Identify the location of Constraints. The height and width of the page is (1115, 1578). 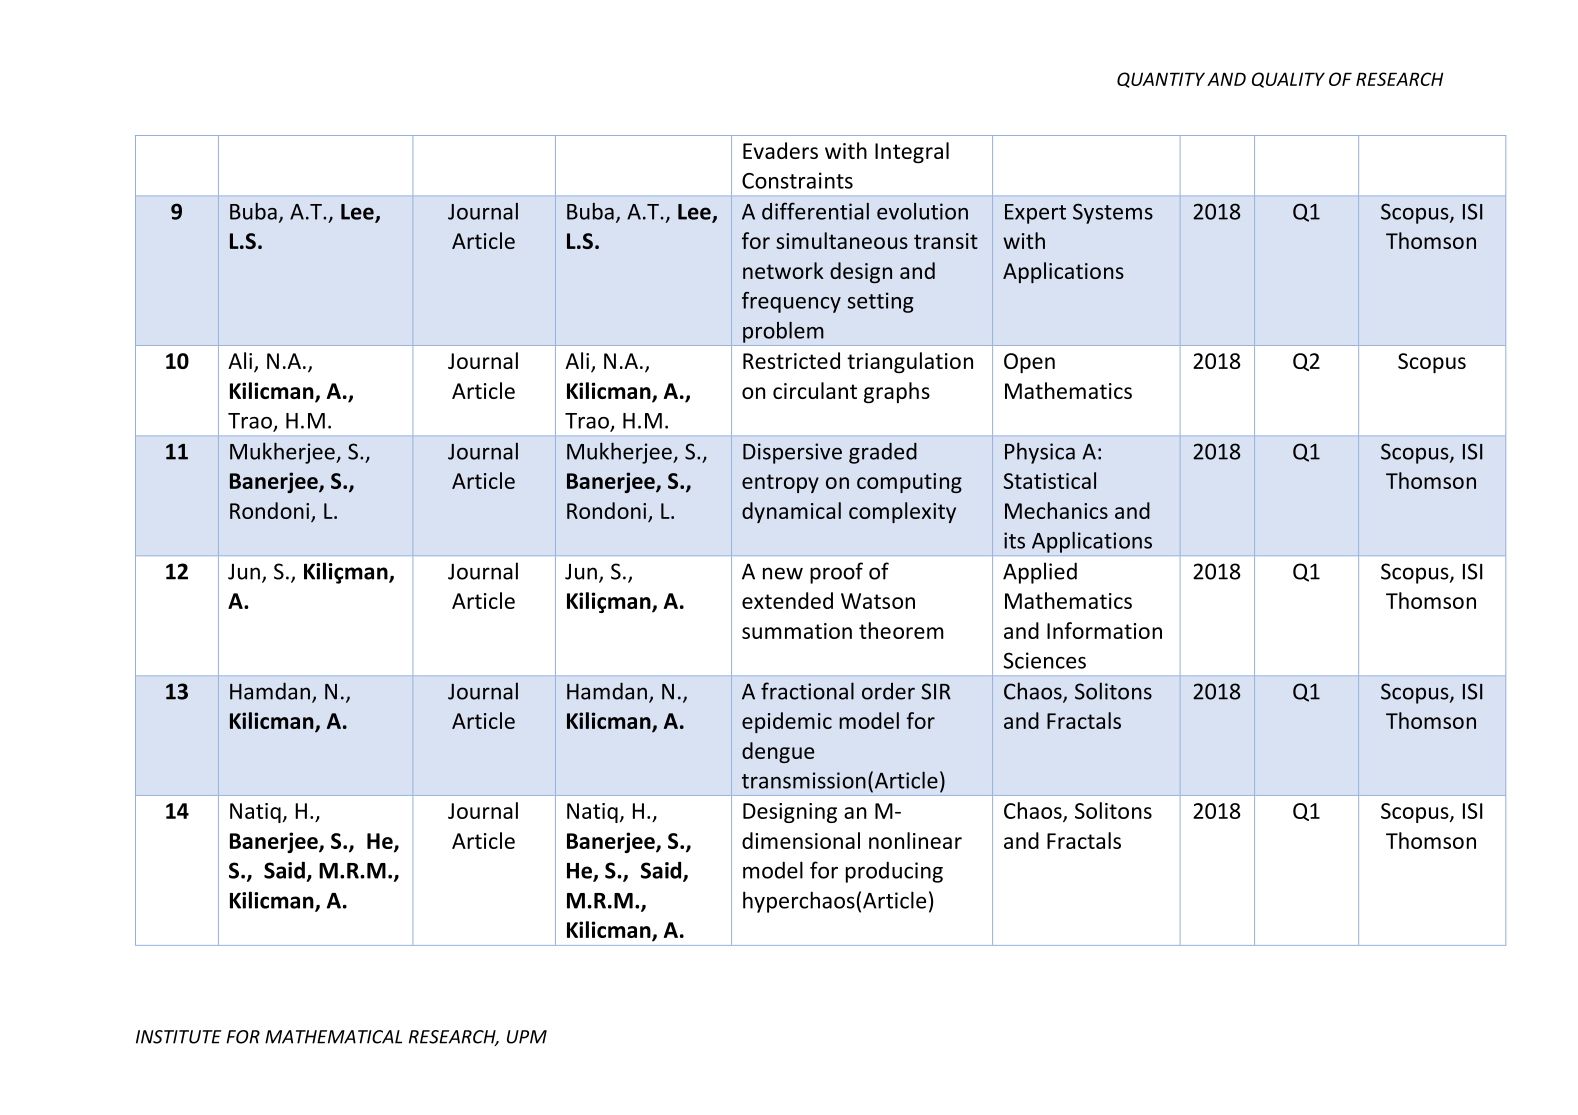
(797, 180).
